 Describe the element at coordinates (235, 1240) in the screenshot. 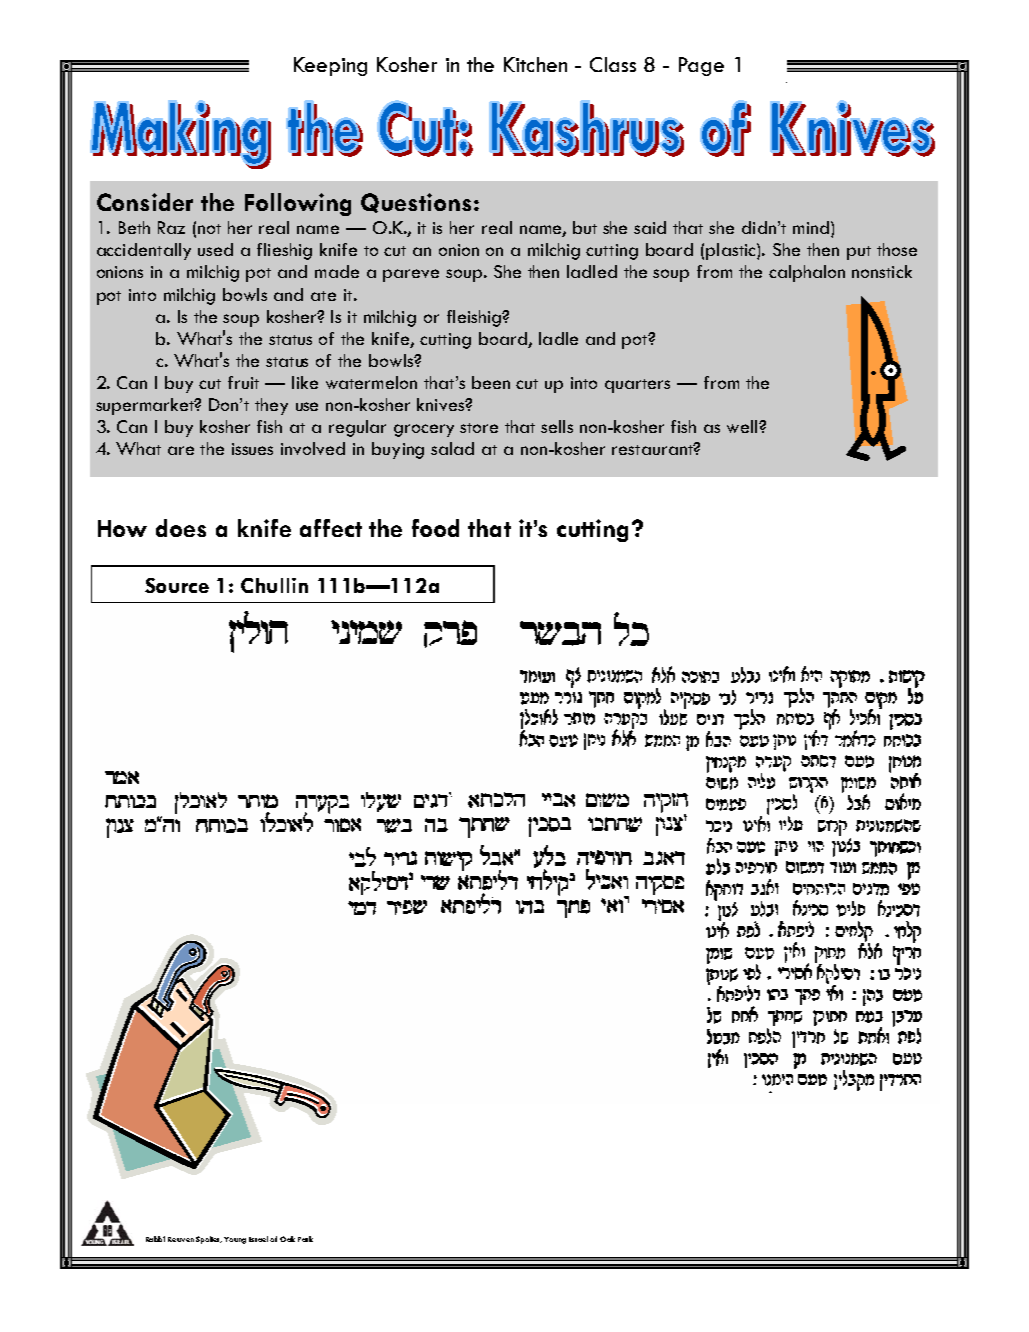

I see `Young` at that location.
